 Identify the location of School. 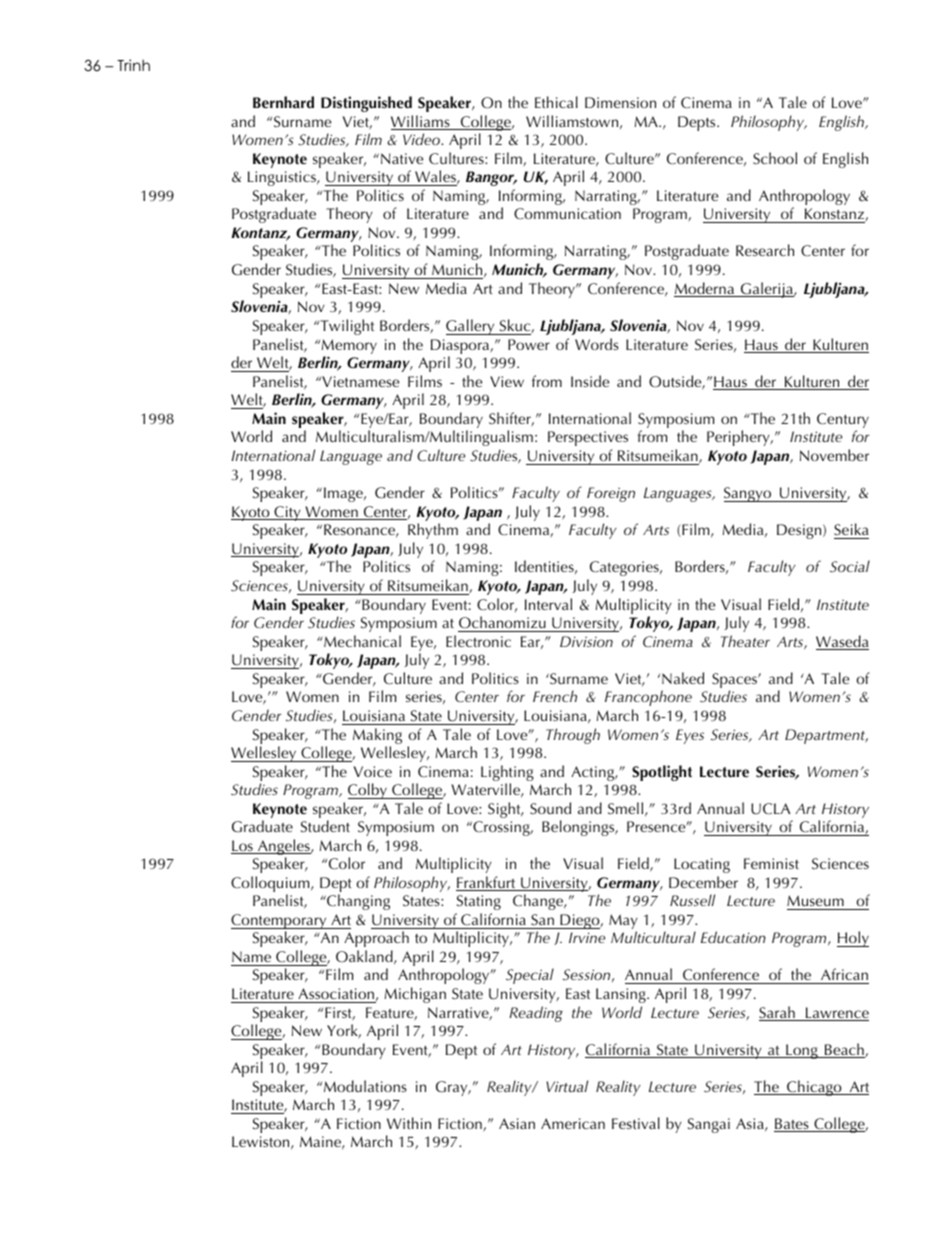
(775, 158).
